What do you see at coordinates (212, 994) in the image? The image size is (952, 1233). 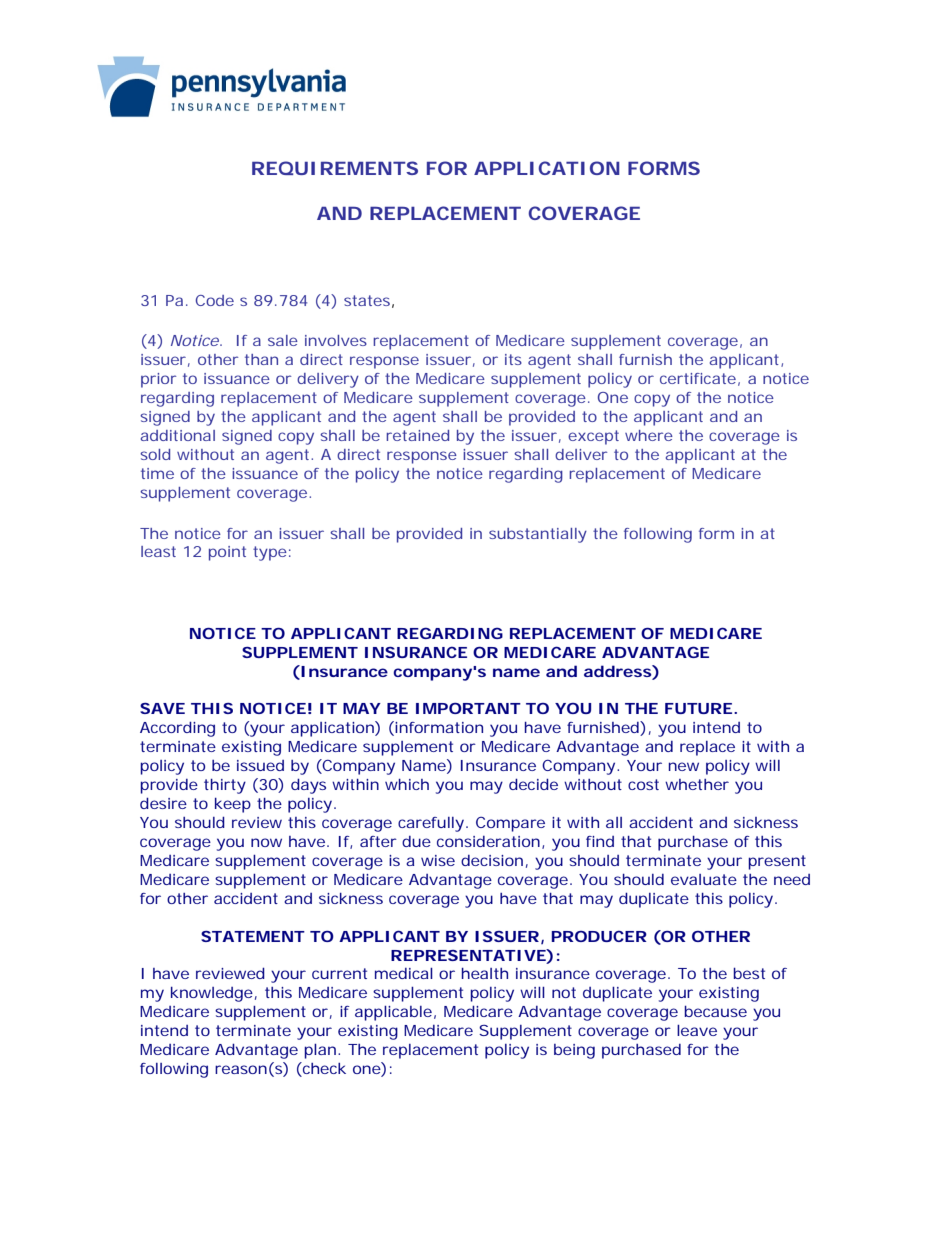 I see `knowledge` at bounding box center [212, 994].
